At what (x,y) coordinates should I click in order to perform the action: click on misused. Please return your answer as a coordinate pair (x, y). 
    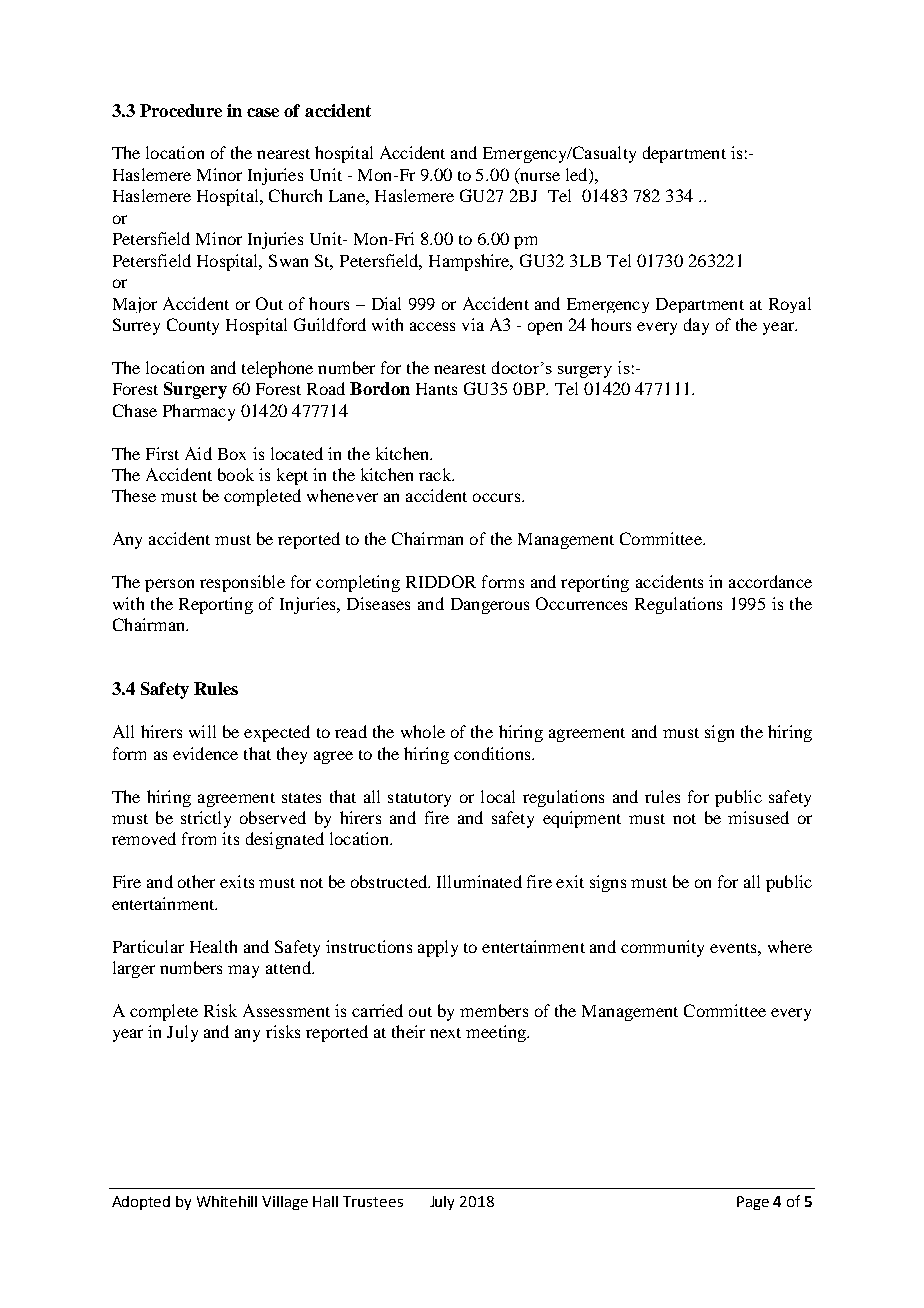
    Looking at the image, I should click on (758, 817).
